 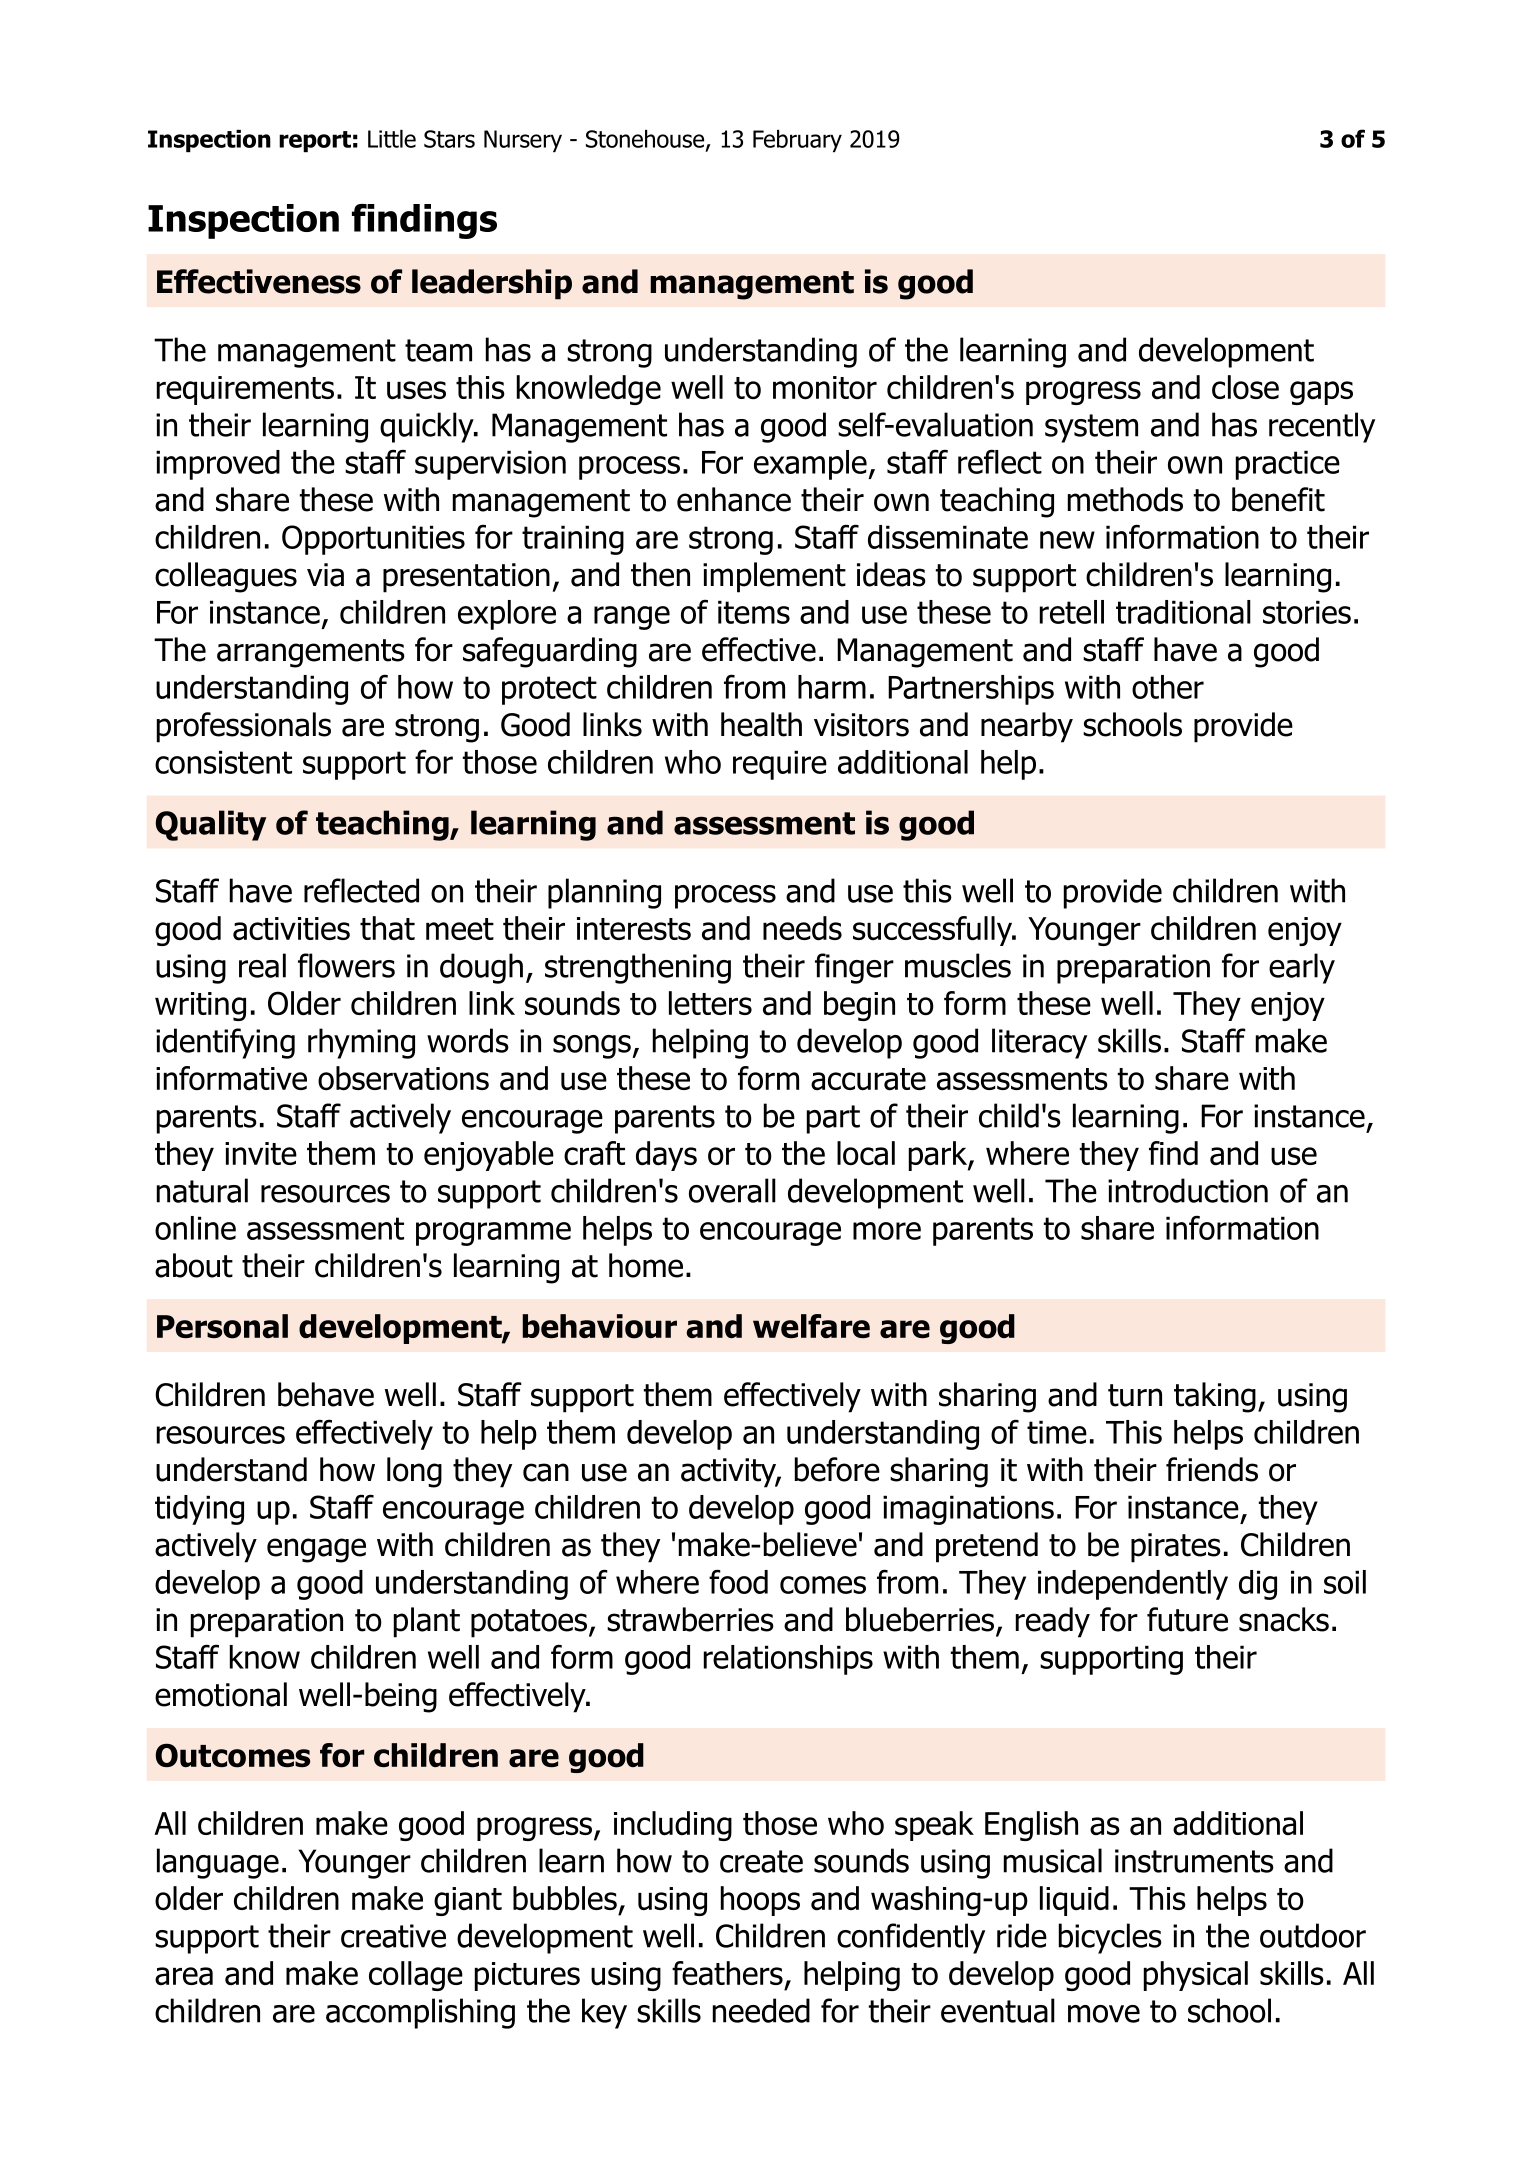 What do you see at coordinates (761, 2010) in the screenshot?
I see `needed` at bounding box center [761, 2010].
